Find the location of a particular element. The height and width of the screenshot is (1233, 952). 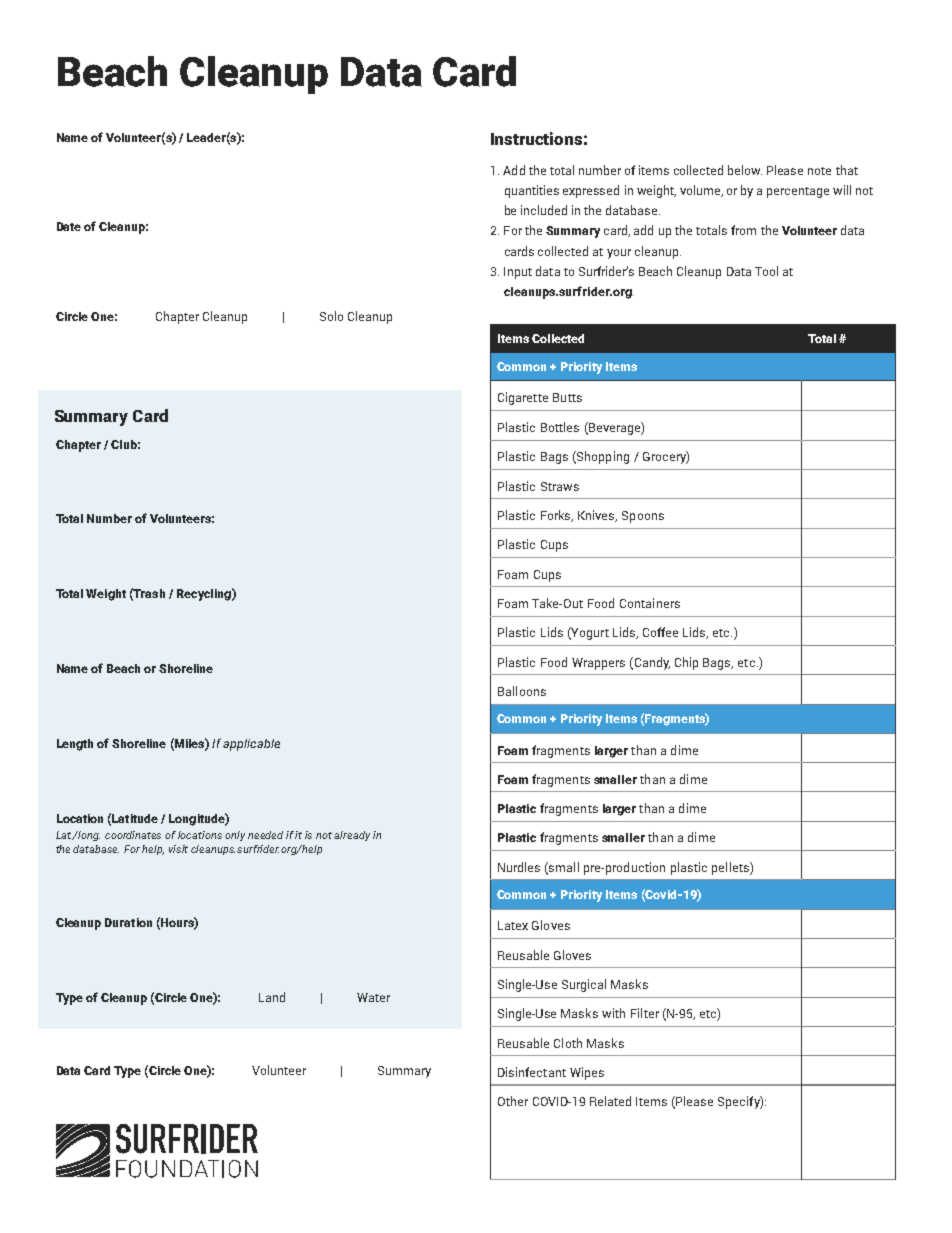

already is located at coordinates (352, 836).
